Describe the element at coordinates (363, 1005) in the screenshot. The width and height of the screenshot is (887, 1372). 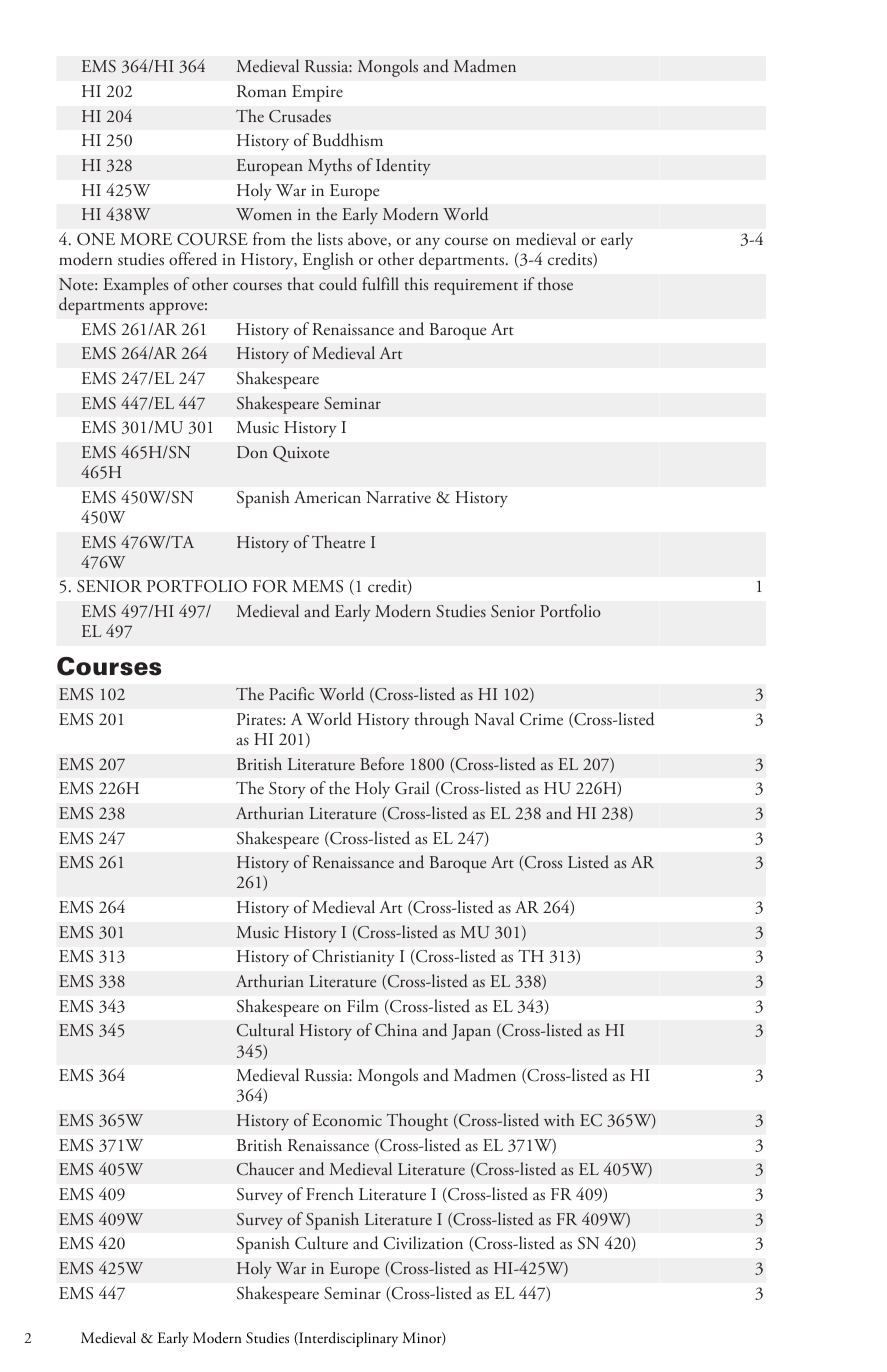
I see `Film` at that location.
